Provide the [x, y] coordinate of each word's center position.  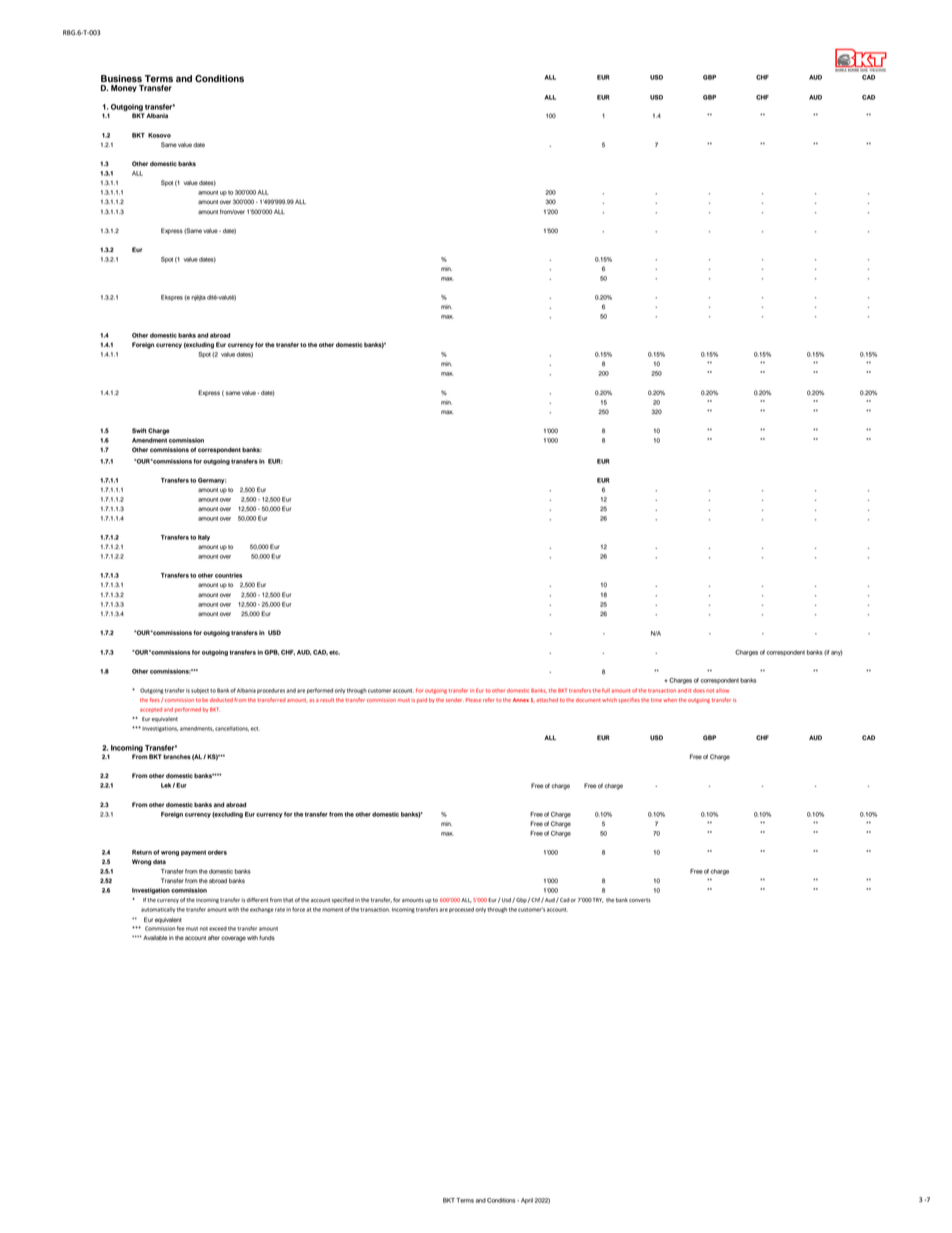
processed [461, 910]
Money [124, 88]
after [214, 937]
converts [640, 900]
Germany [212, 481]
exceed [218, 928]
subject [200, 691]
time [656, 700]
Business [121, 79]
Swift [139, 430]
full [606, 690]
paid [422, 700]
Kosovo [159, 135]
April [527, 1201]
